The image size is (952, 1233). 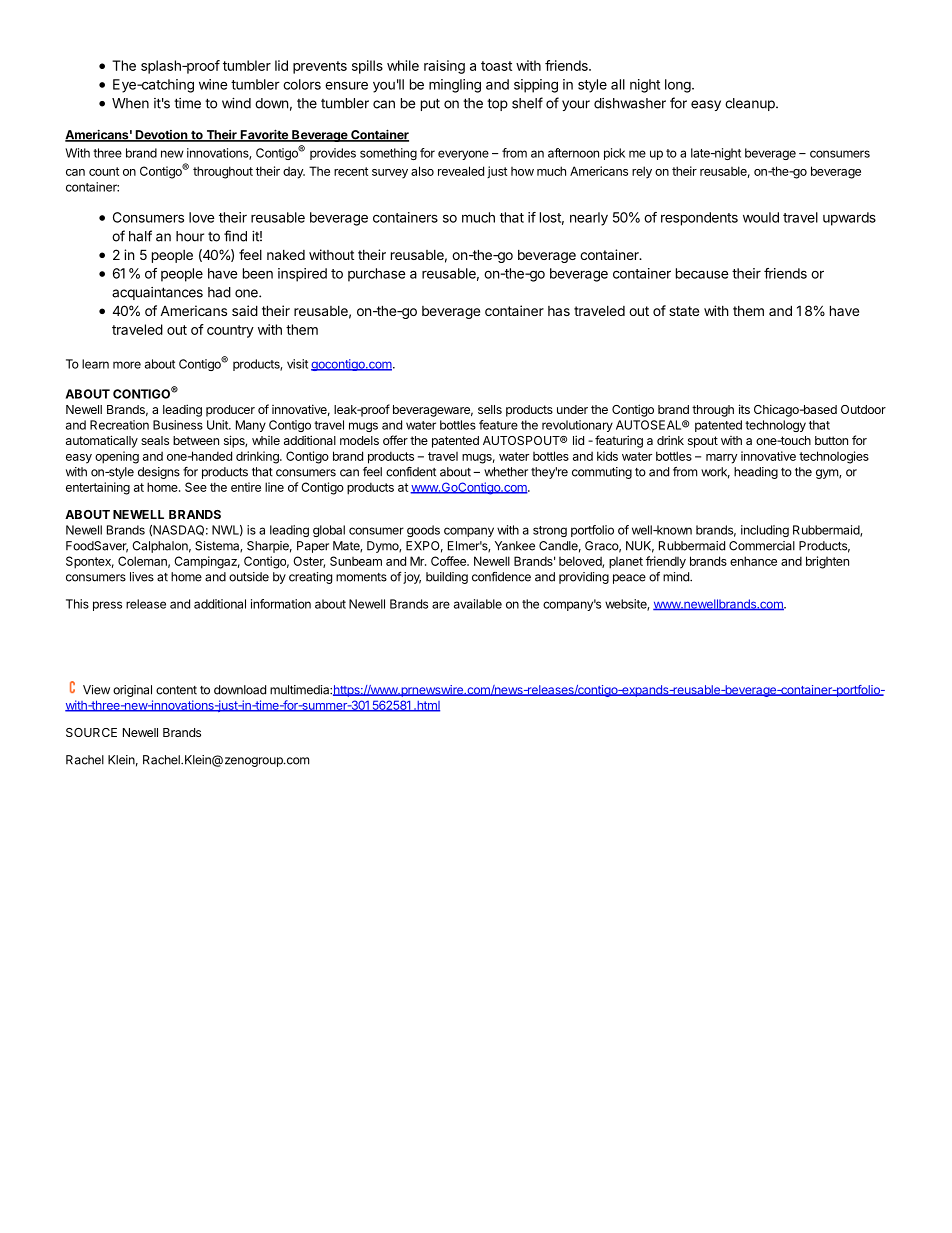 I want to click on acquaintances, so click(x=157, y=293).
